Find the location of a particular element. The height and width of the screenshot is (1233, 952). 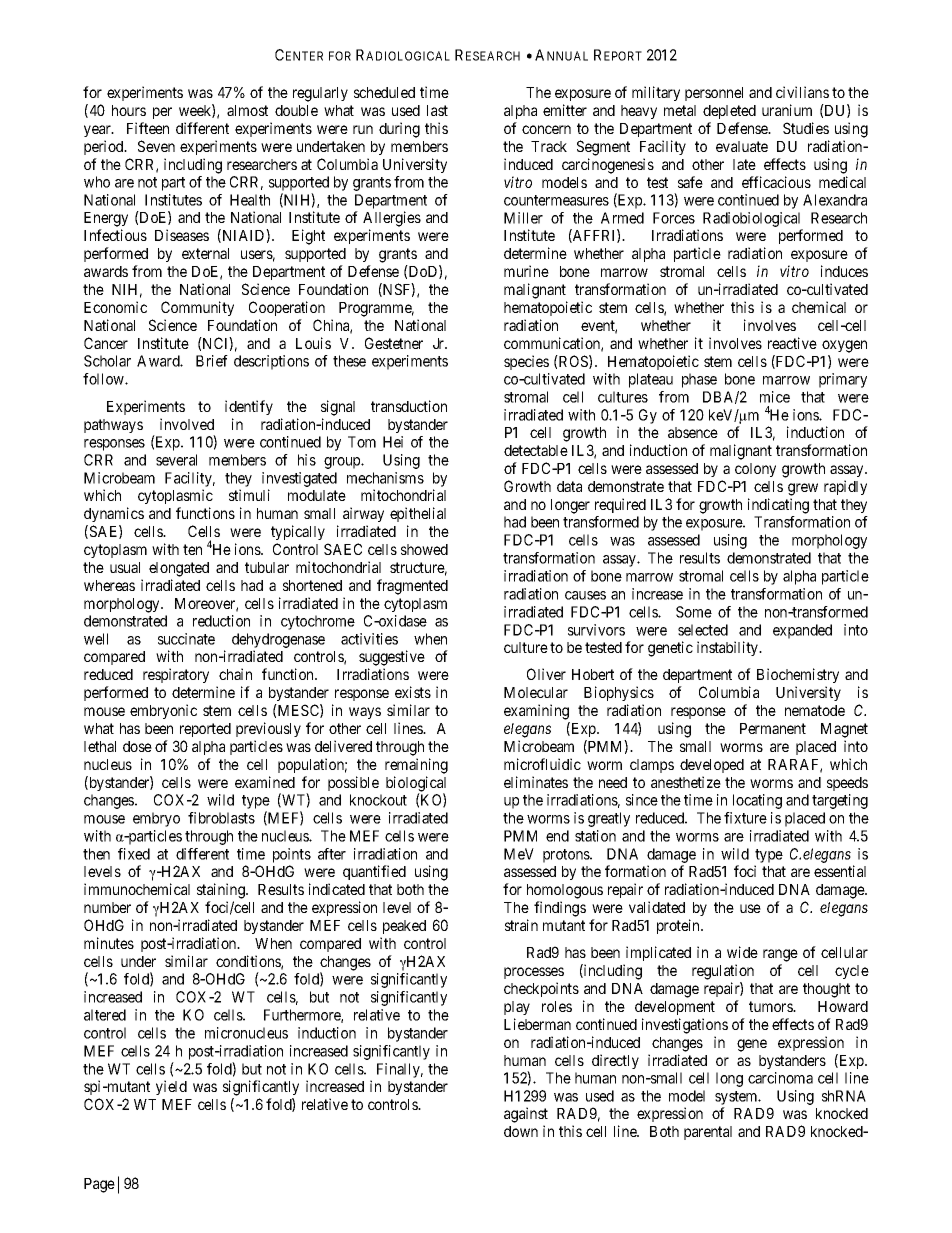

detectable is located at coordinates (536, 450).
